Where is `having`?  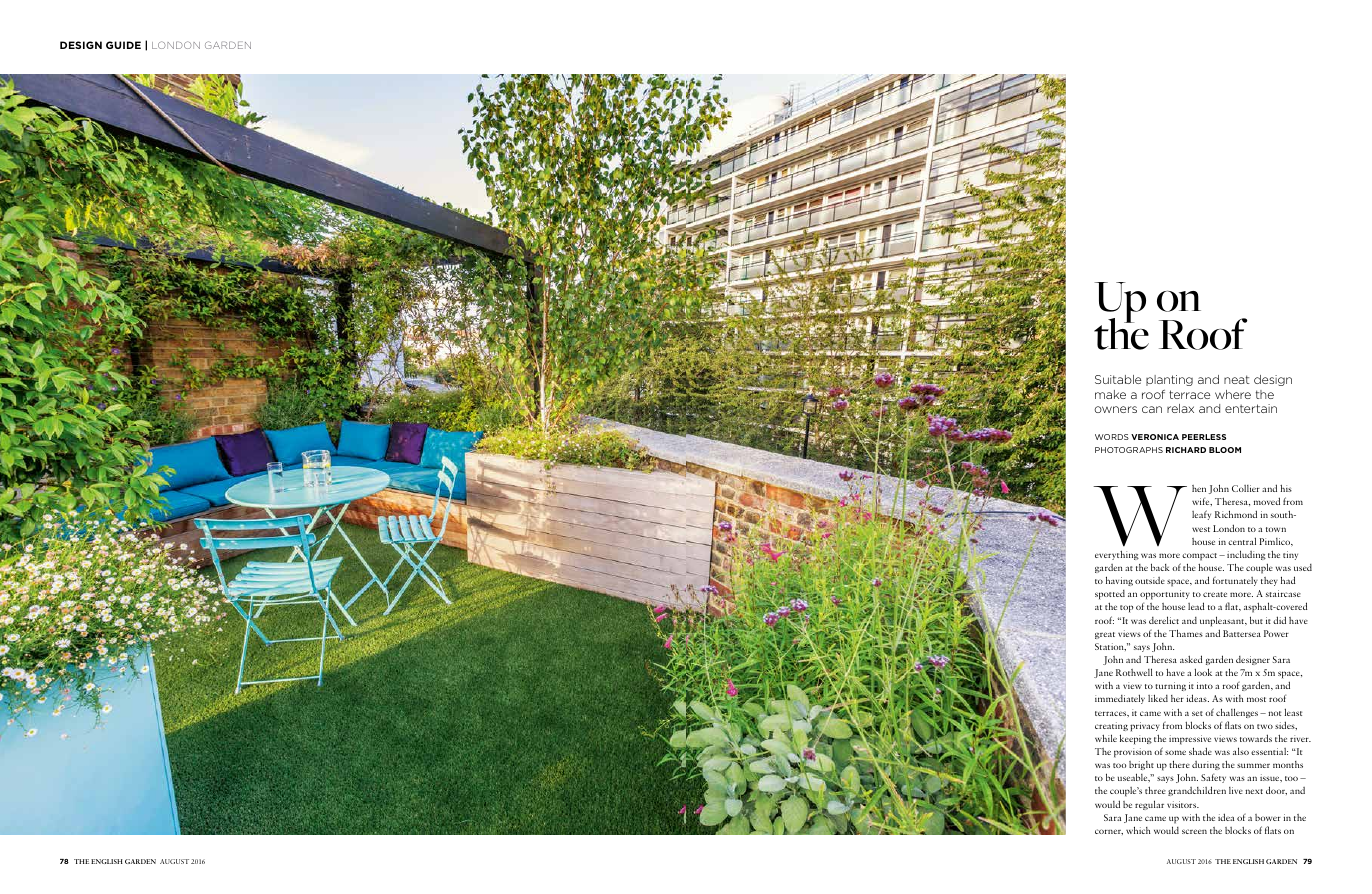 having is located at coordinates (1119, 581).
